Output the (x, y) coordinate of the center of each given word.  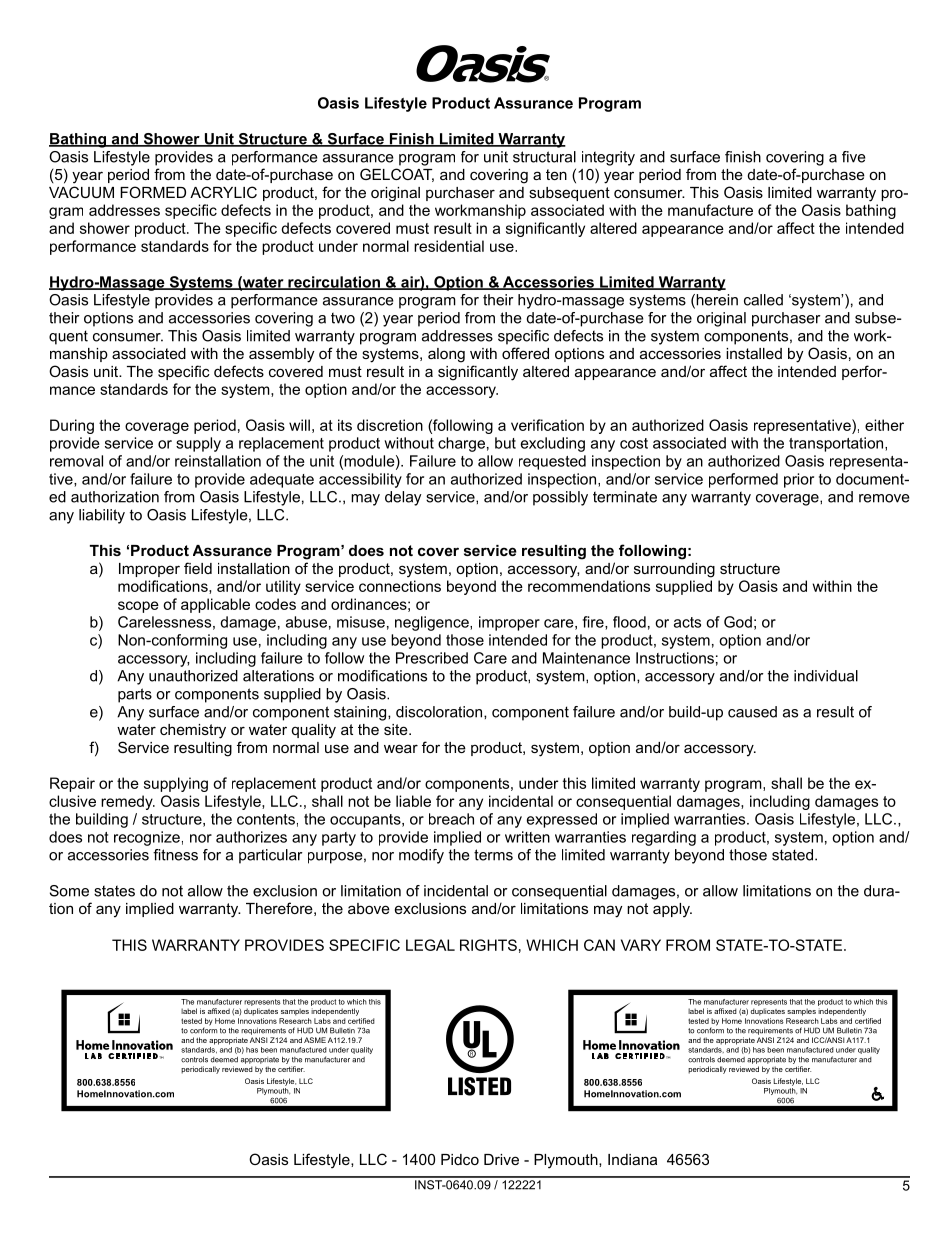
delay (403, 498)
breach (451, 819)
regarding (664, 838)
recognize (147, 838)
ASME (315, 1040)
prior (799, 480)
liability (102, 516)
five (854, 157)
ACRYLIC (223, 192)
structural (544, 157)
